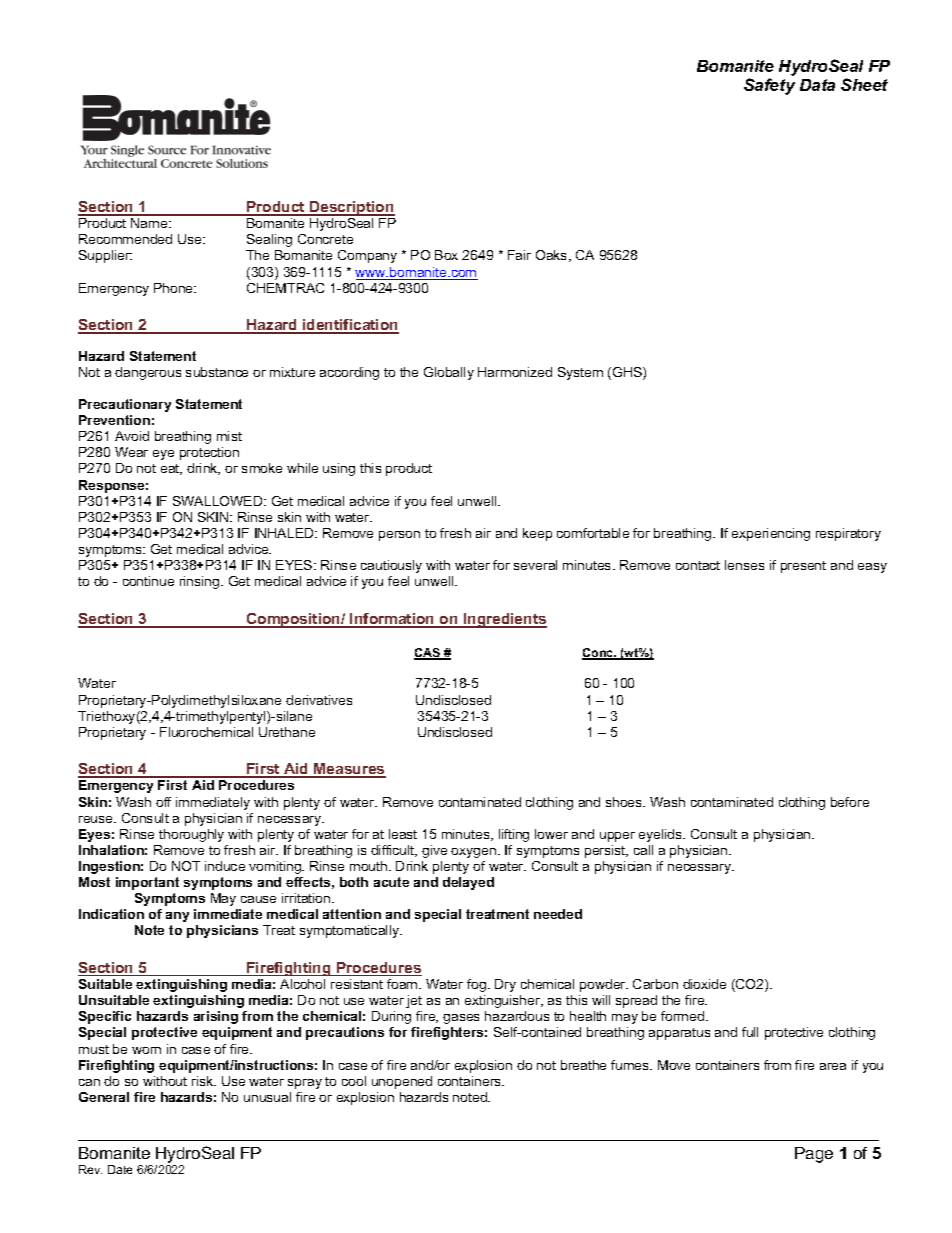 The image size is (952, 1233). Describe the element at coordinates (769, 86) in the page. I see `Safety` at that location.
